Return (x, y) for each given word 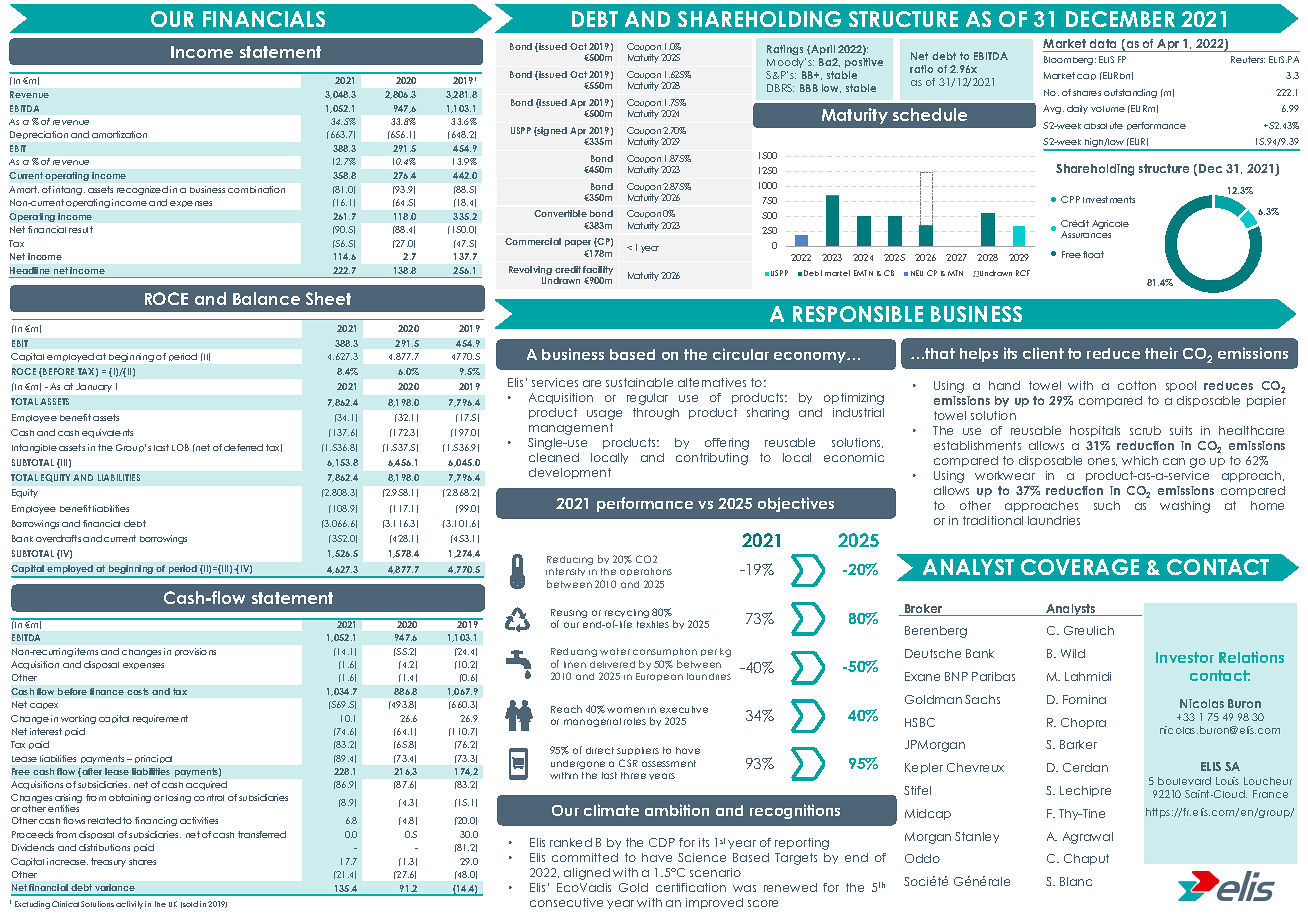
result (81, 229)
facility (598, 272)
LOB (180, 447)
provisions (195, 652)
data (1103, 43)
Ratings (785, 50)
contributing (712, 459)
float (1093, 254)
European (659, 677)
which (1140, 460)
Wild (1073, 653)
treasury (108, 862)
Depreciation (39, 135)
